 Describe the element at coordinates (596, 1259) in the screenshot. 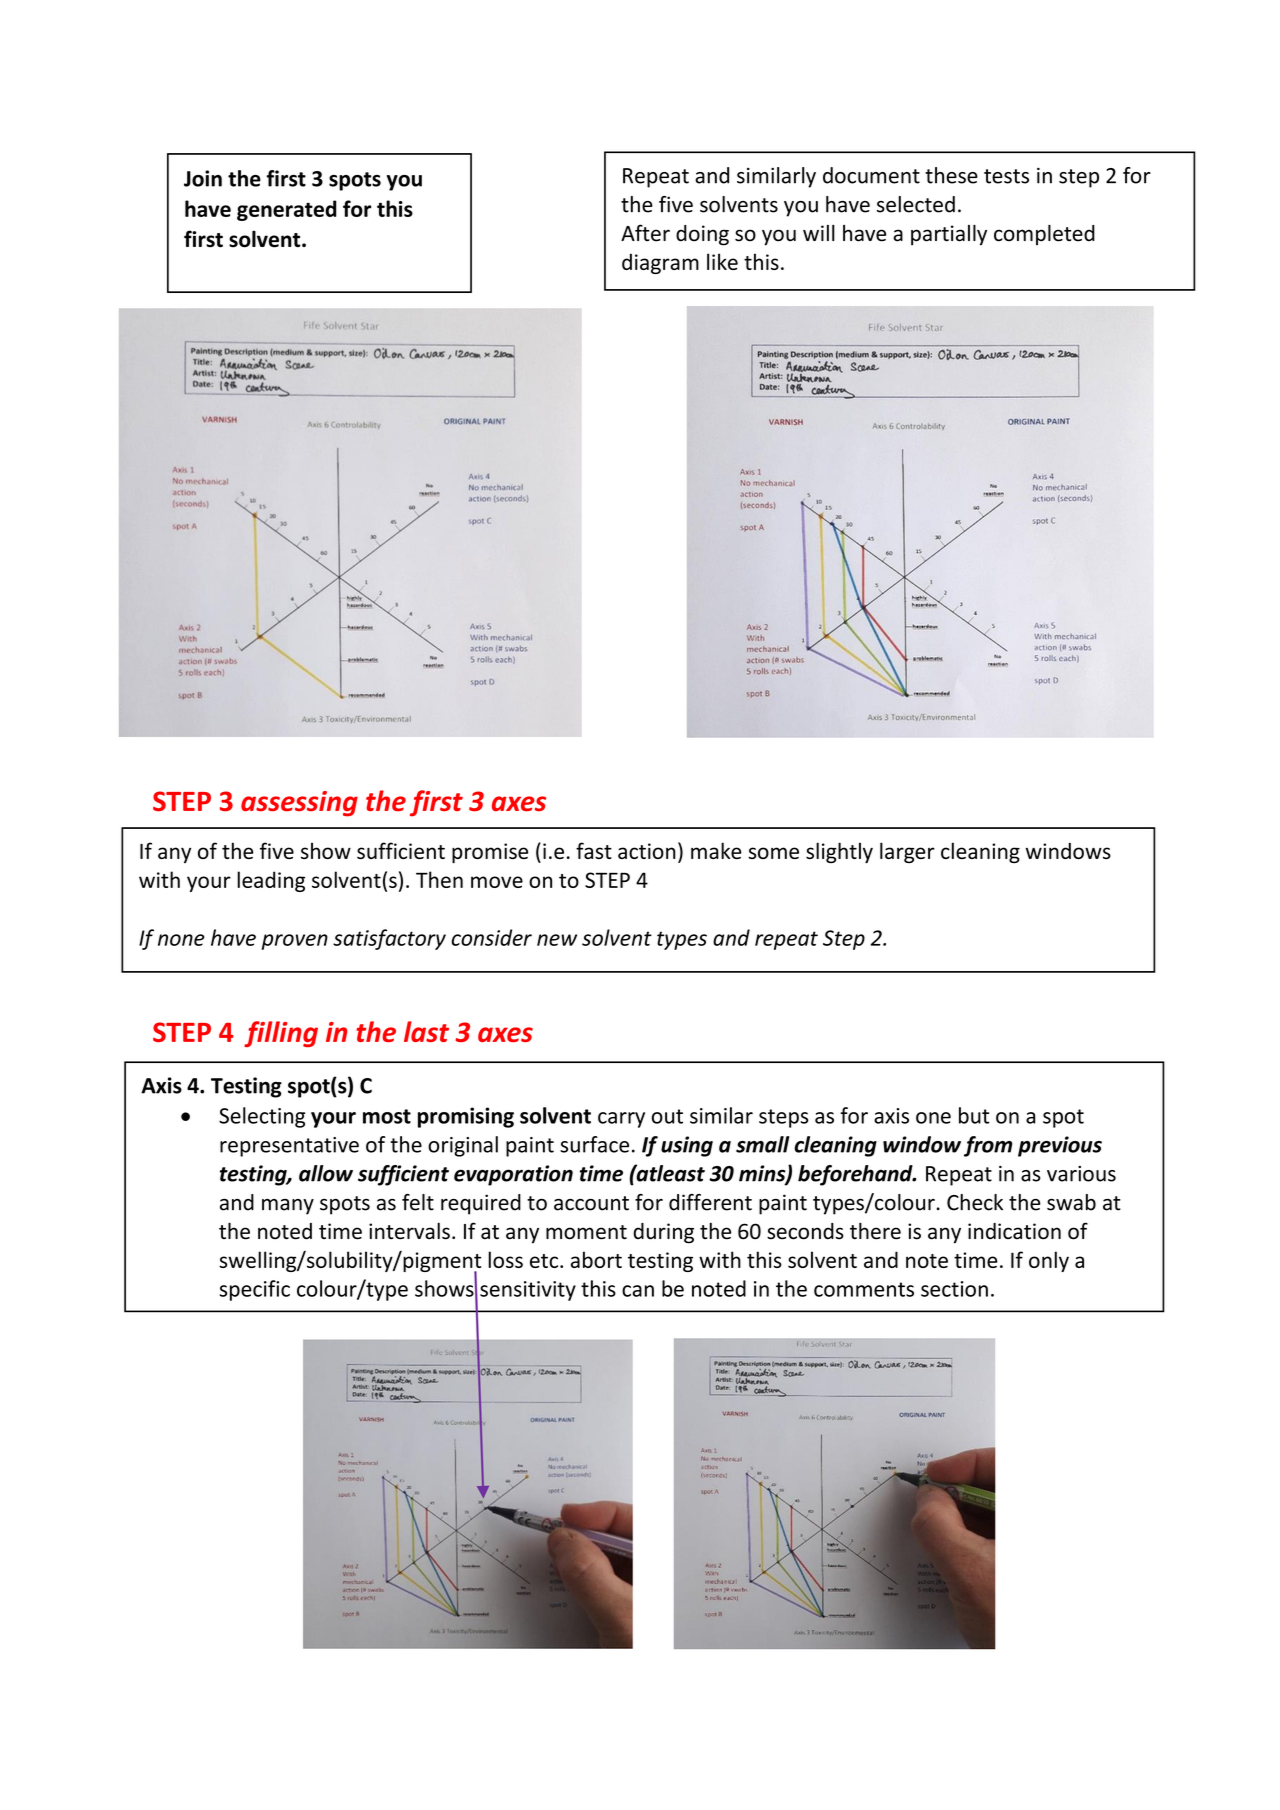

I see `abort` at that location.
